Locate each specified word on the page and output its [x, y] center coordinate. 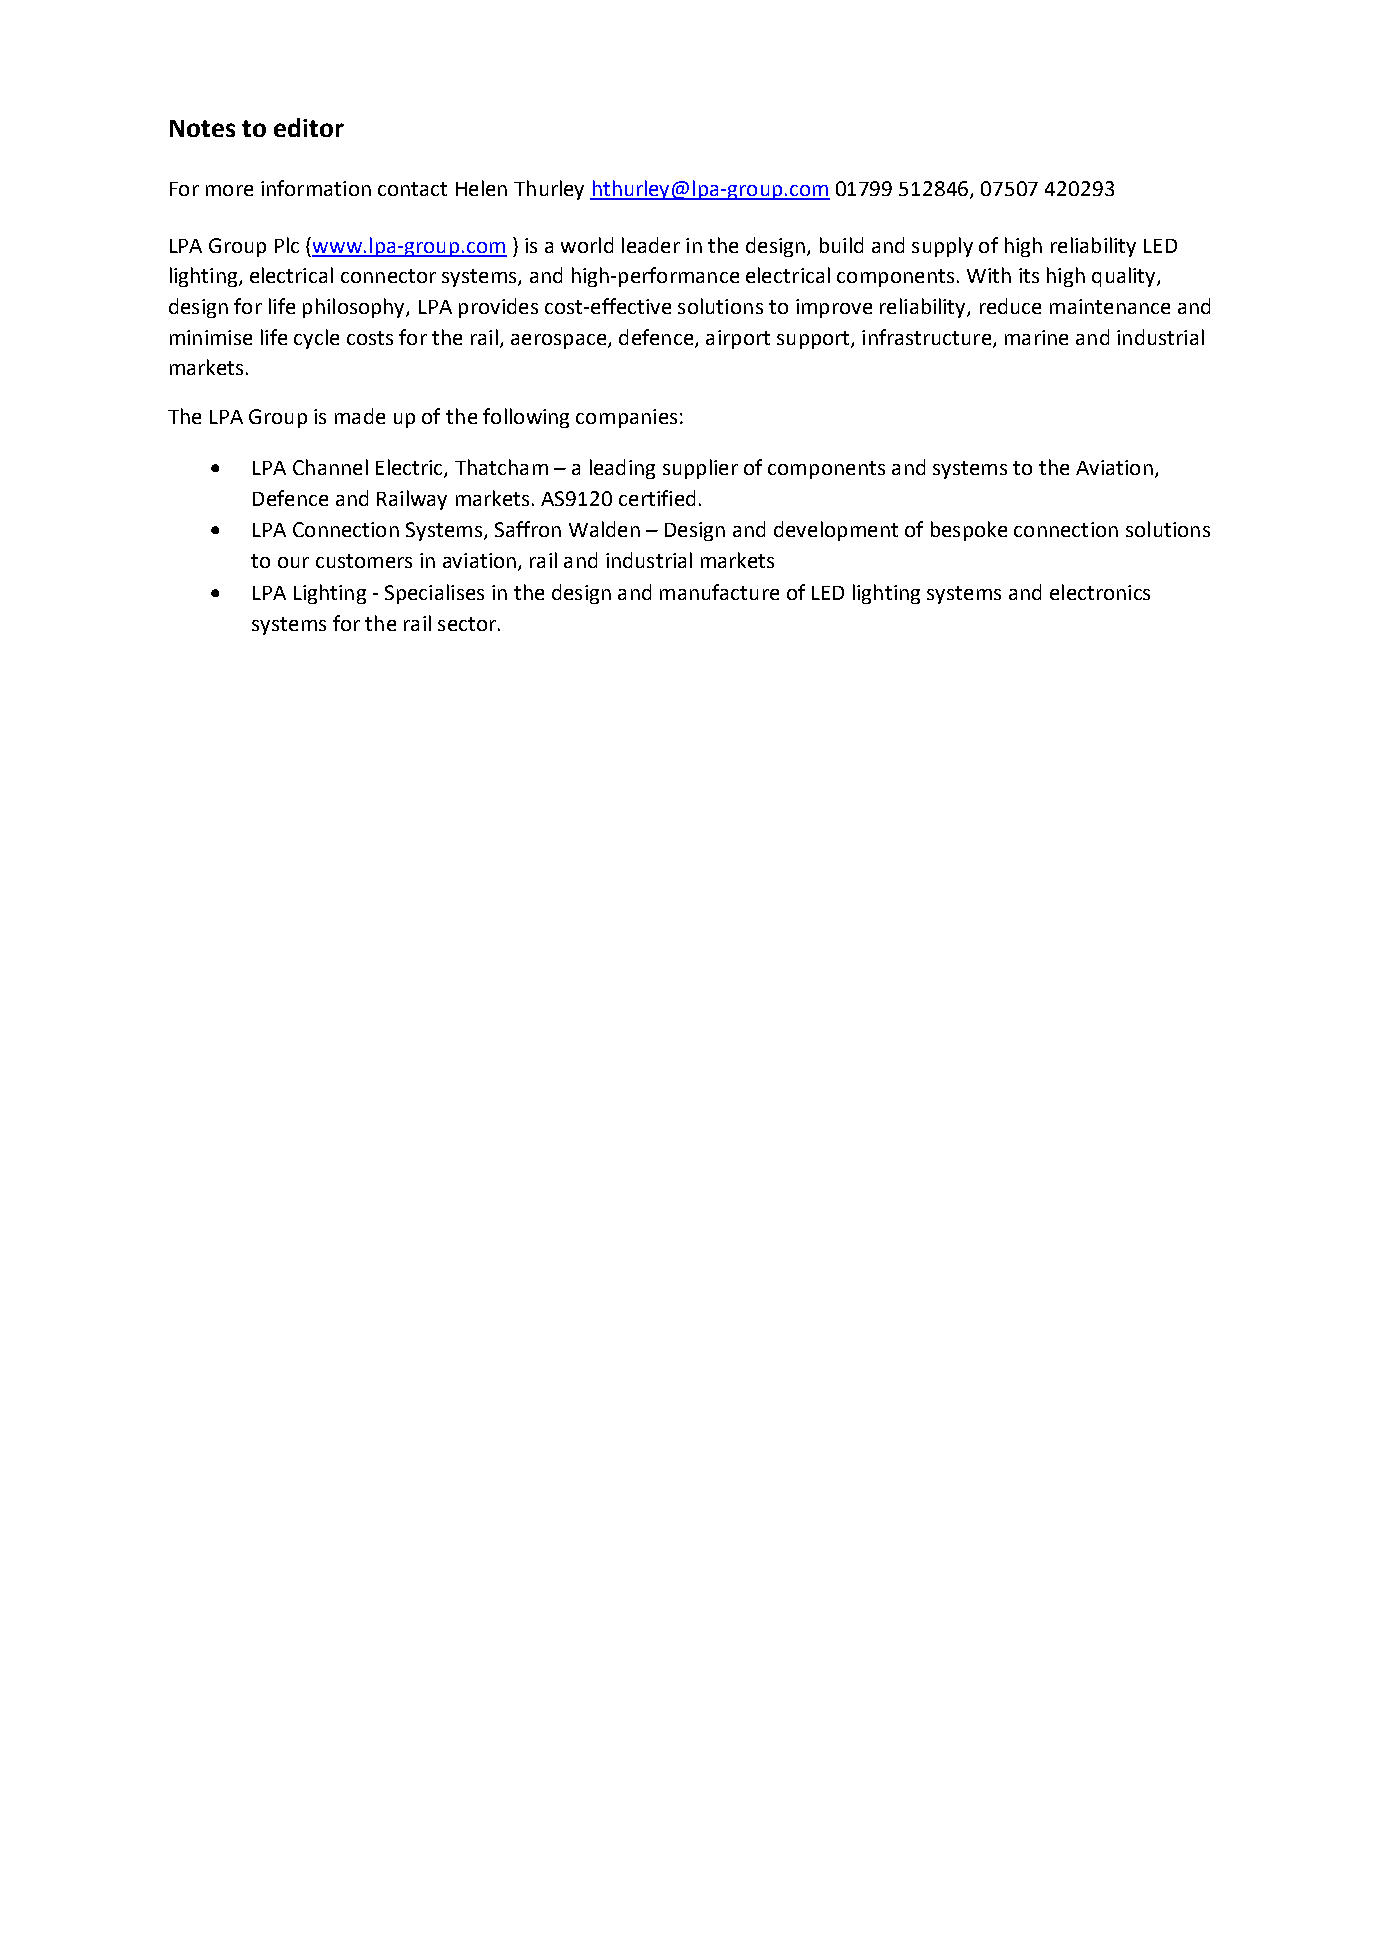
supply [942, 247]
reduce [1010, 306]
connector [388, 276]
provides [498, 308]
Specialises [434, 594]
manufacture [719, 592]
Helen [481, 188]
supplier [700, 469]
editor [309, 127]
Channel [330, 467]
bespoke [969, 531]
